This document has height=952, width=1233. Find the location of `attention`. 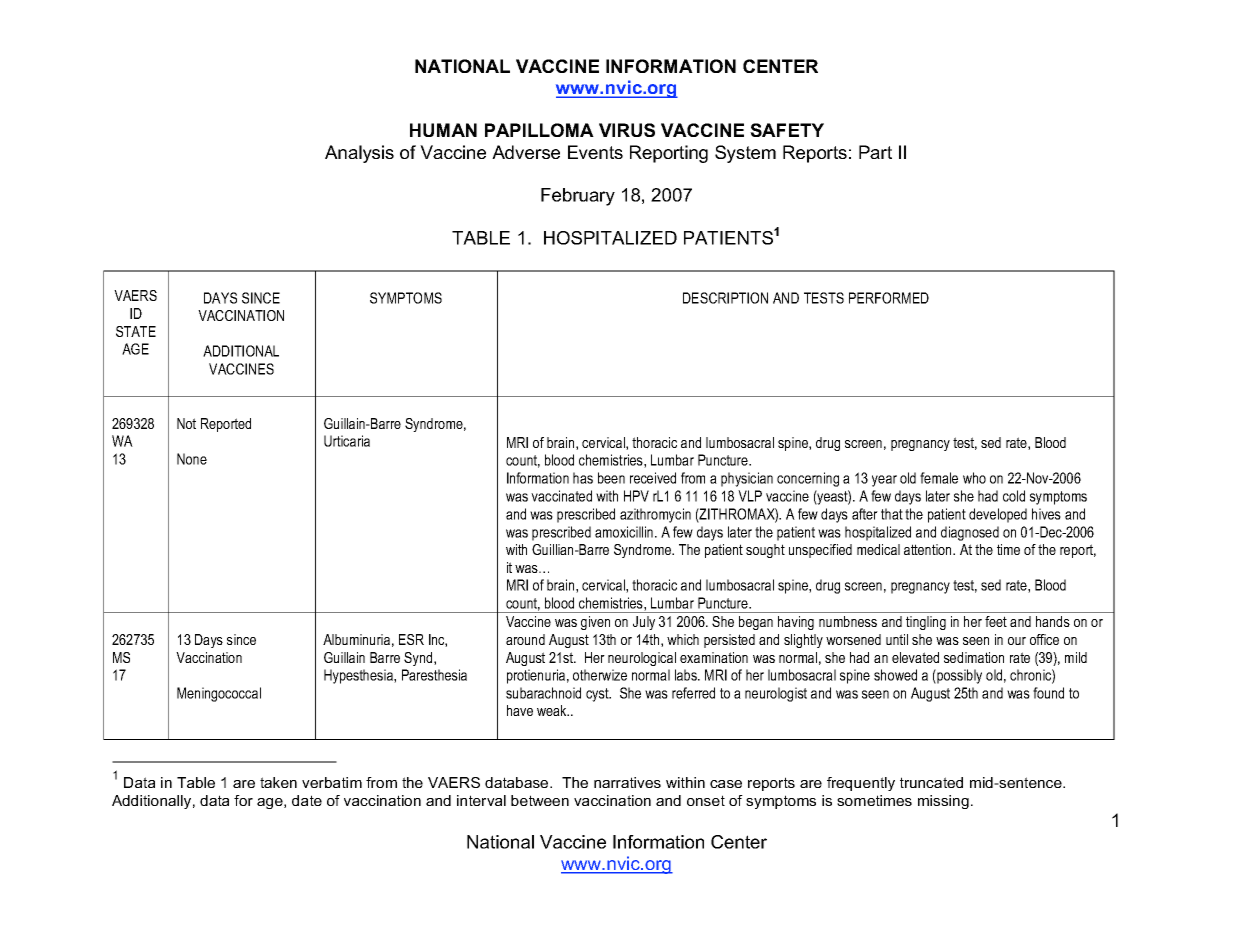

attention is located at coordinates (929, 549).
